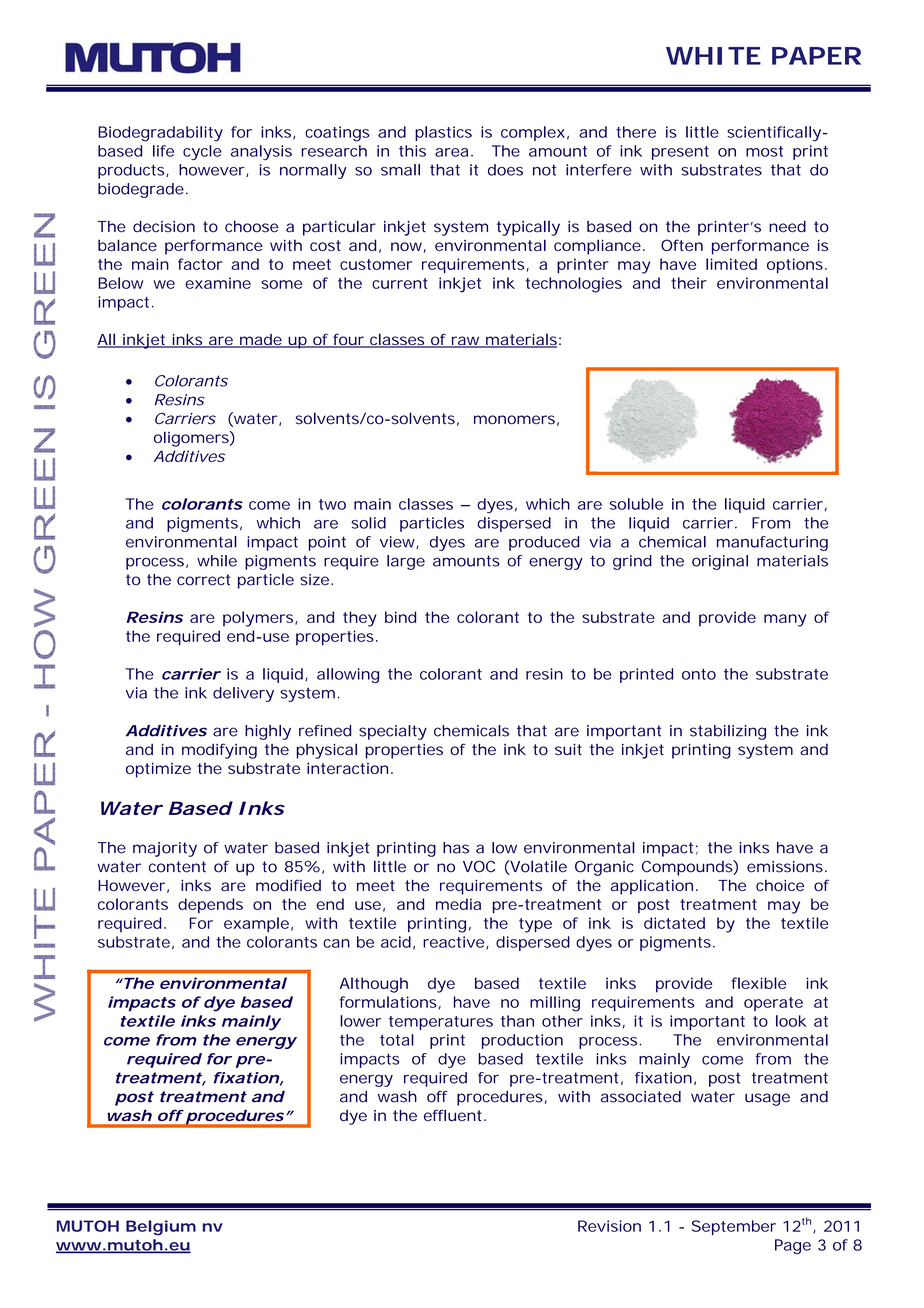 This screenshot has height=1308, width=924. Describe the element at coordinates (393, 732) in the screenshot. I see `specialty` at that location.
